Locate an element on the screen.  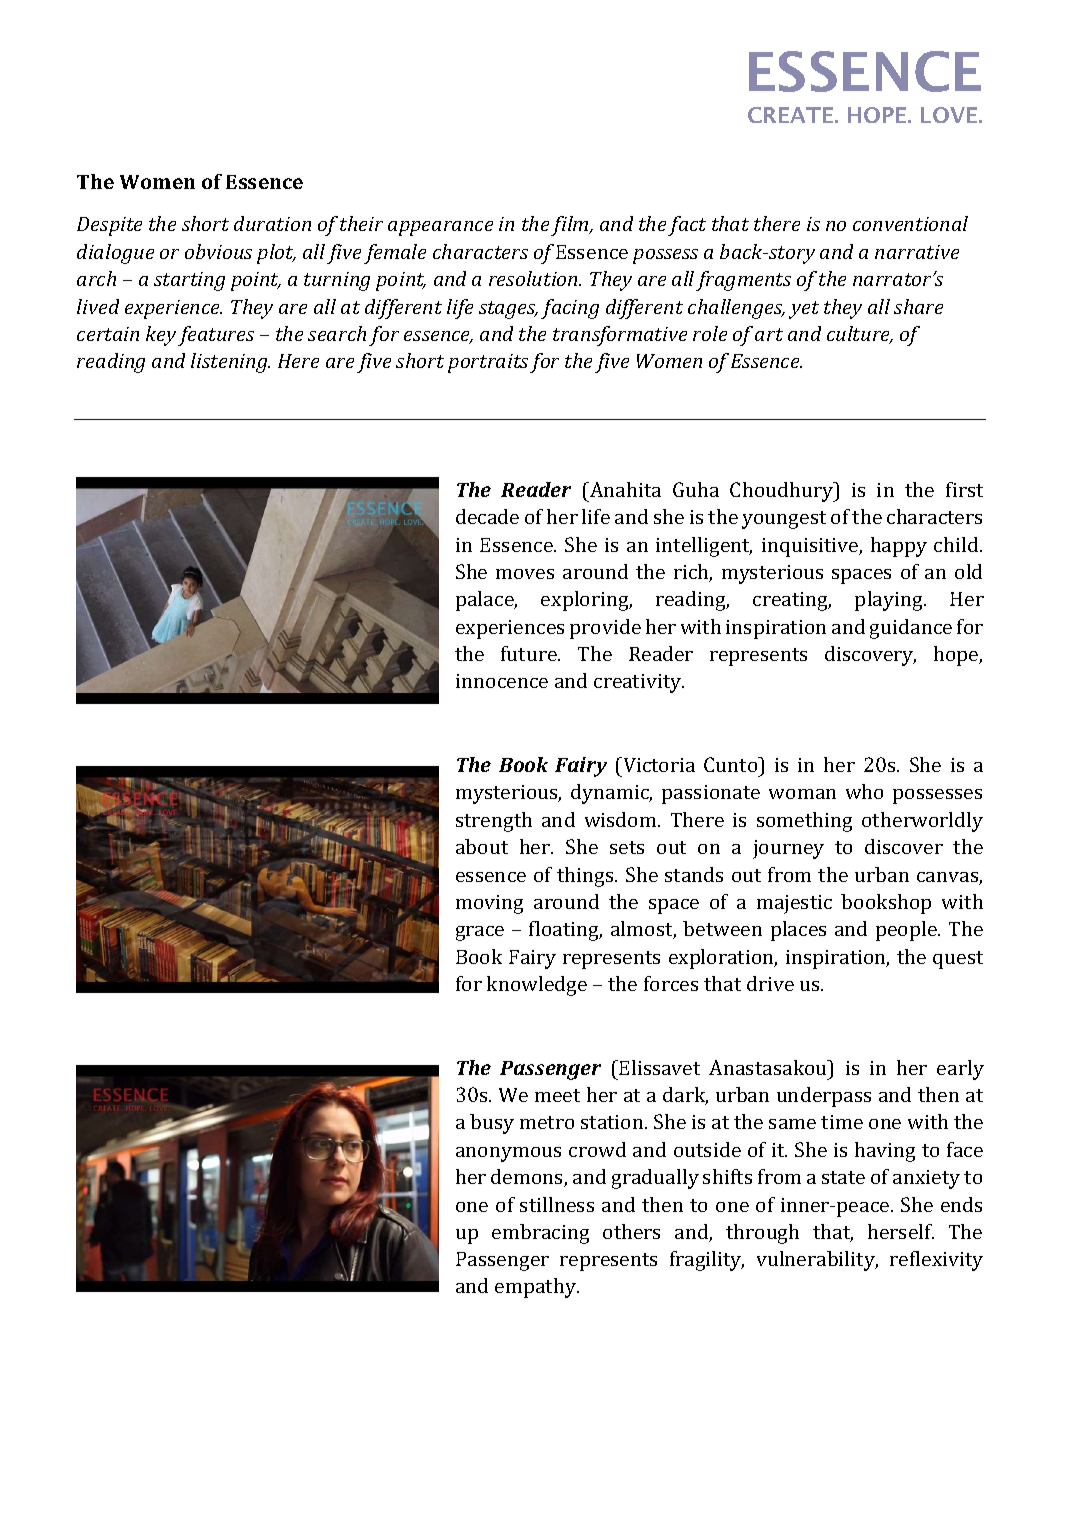
people is located at coordinates (907, 931).
